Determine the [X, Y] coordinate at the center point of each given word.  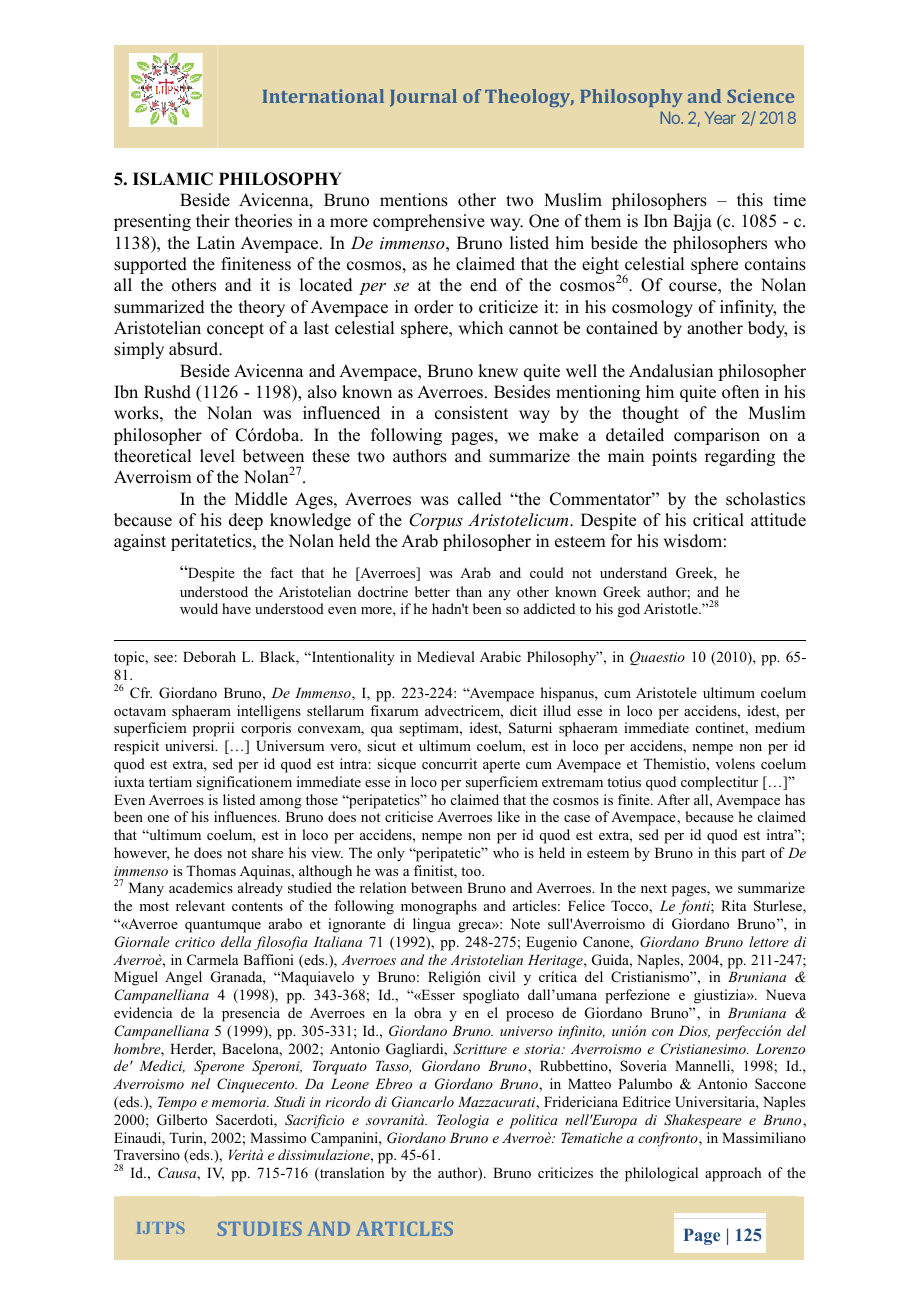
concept [235, 330]
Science [760, 96]
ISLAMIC [173, 179]
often [740, 392]
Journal [423, 98]
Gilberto [182, 1120]
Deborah [209, 656]
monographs [439, 907]
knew [498, 371]
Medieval [446, 656]
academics [201, 887]
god [629, 610]
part [753, 855]
